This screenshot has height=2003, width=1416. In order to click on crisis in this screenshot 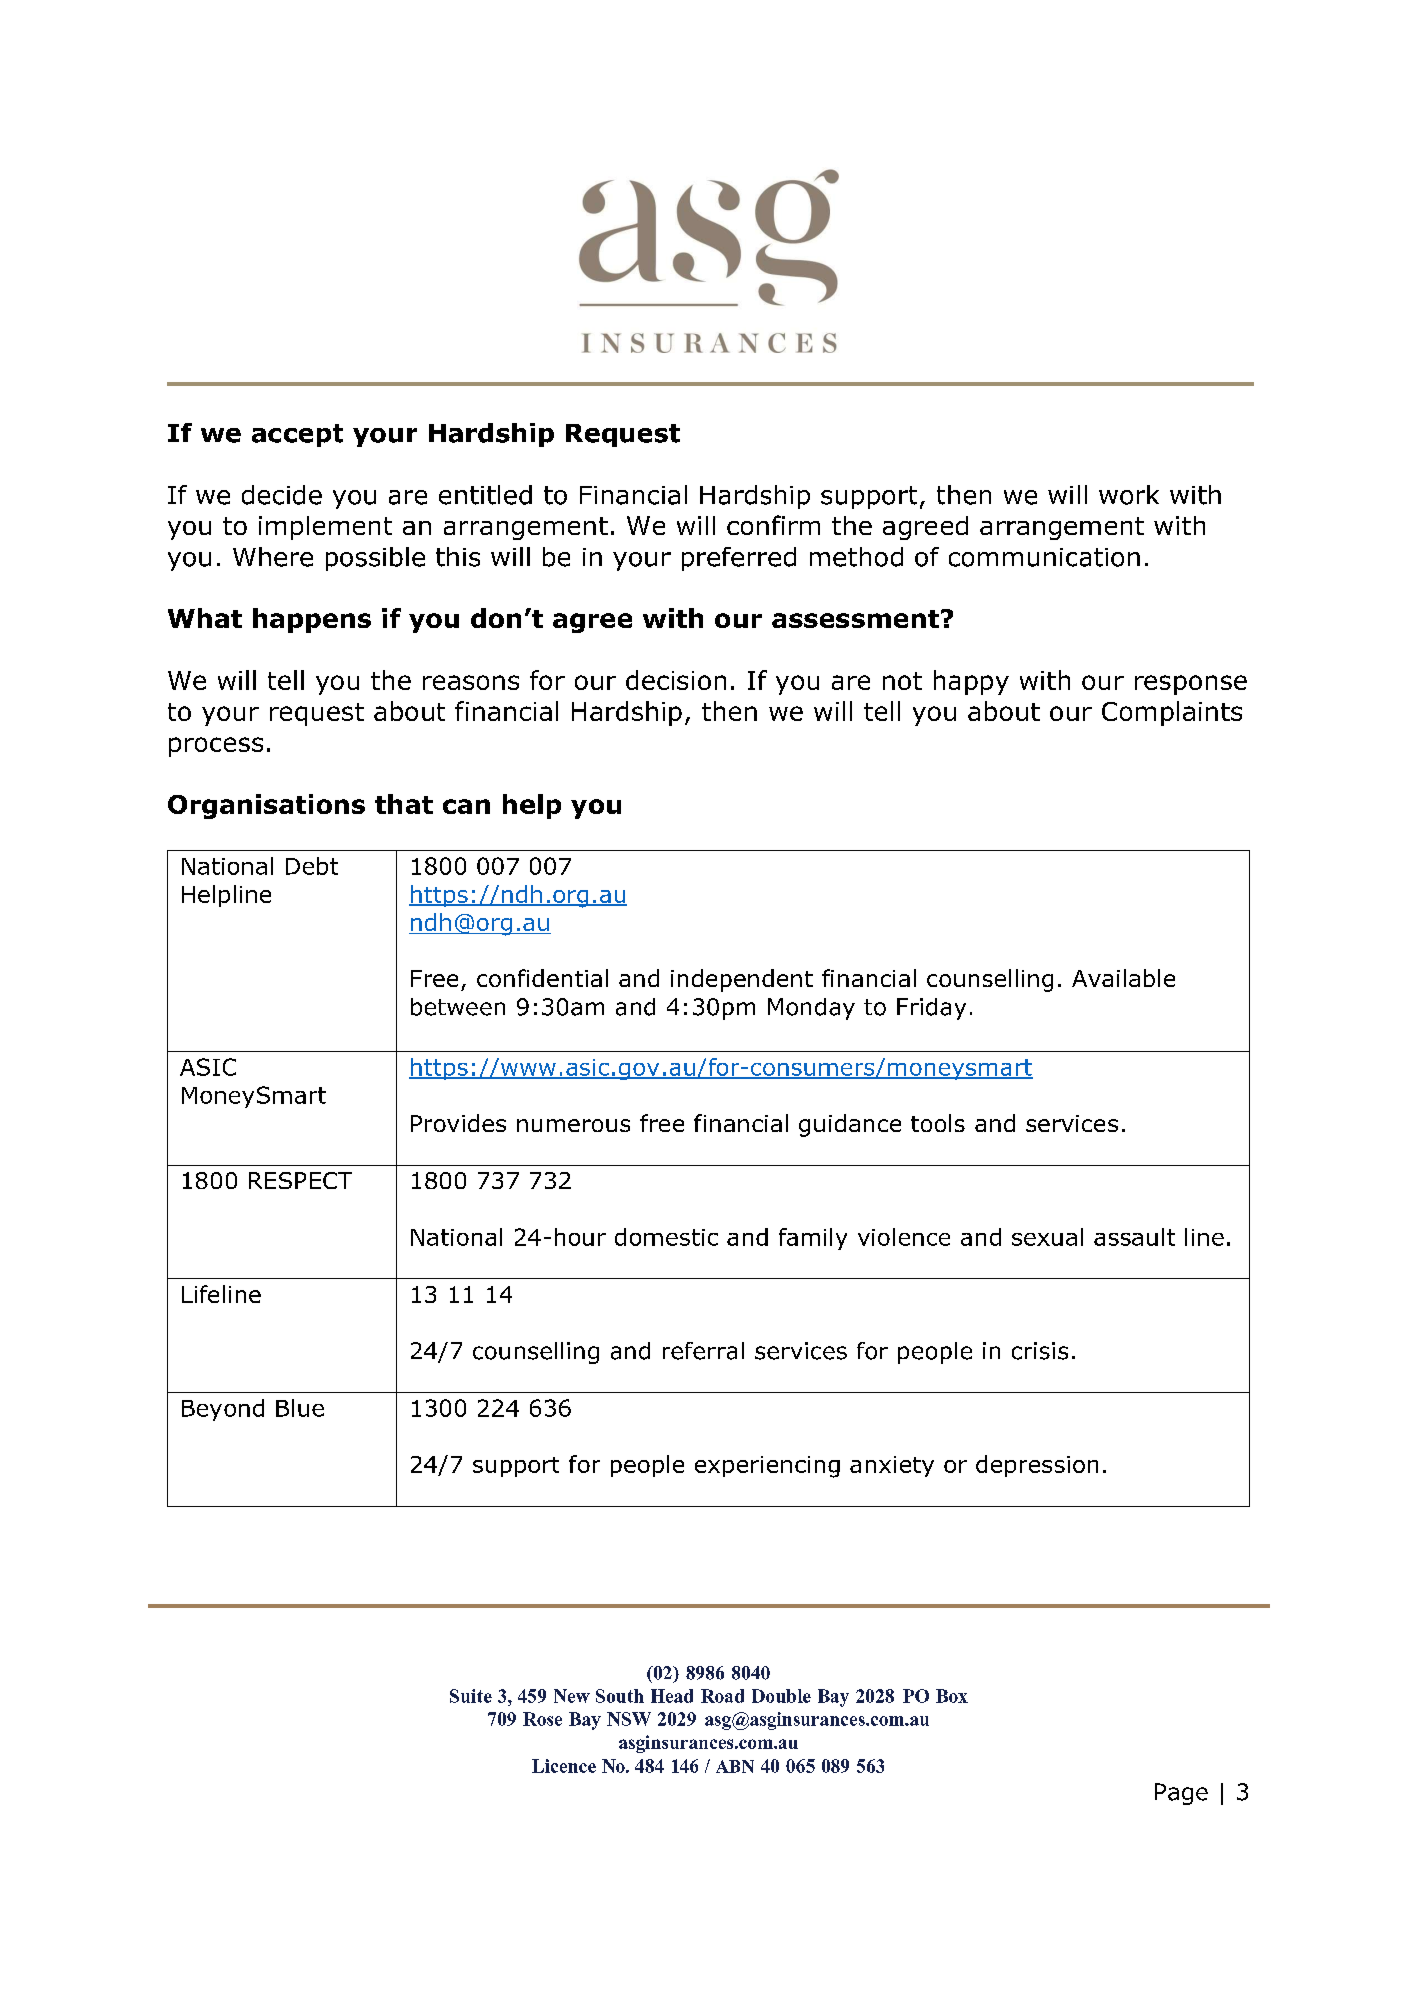, I will do `click(1040, 1351)`.
